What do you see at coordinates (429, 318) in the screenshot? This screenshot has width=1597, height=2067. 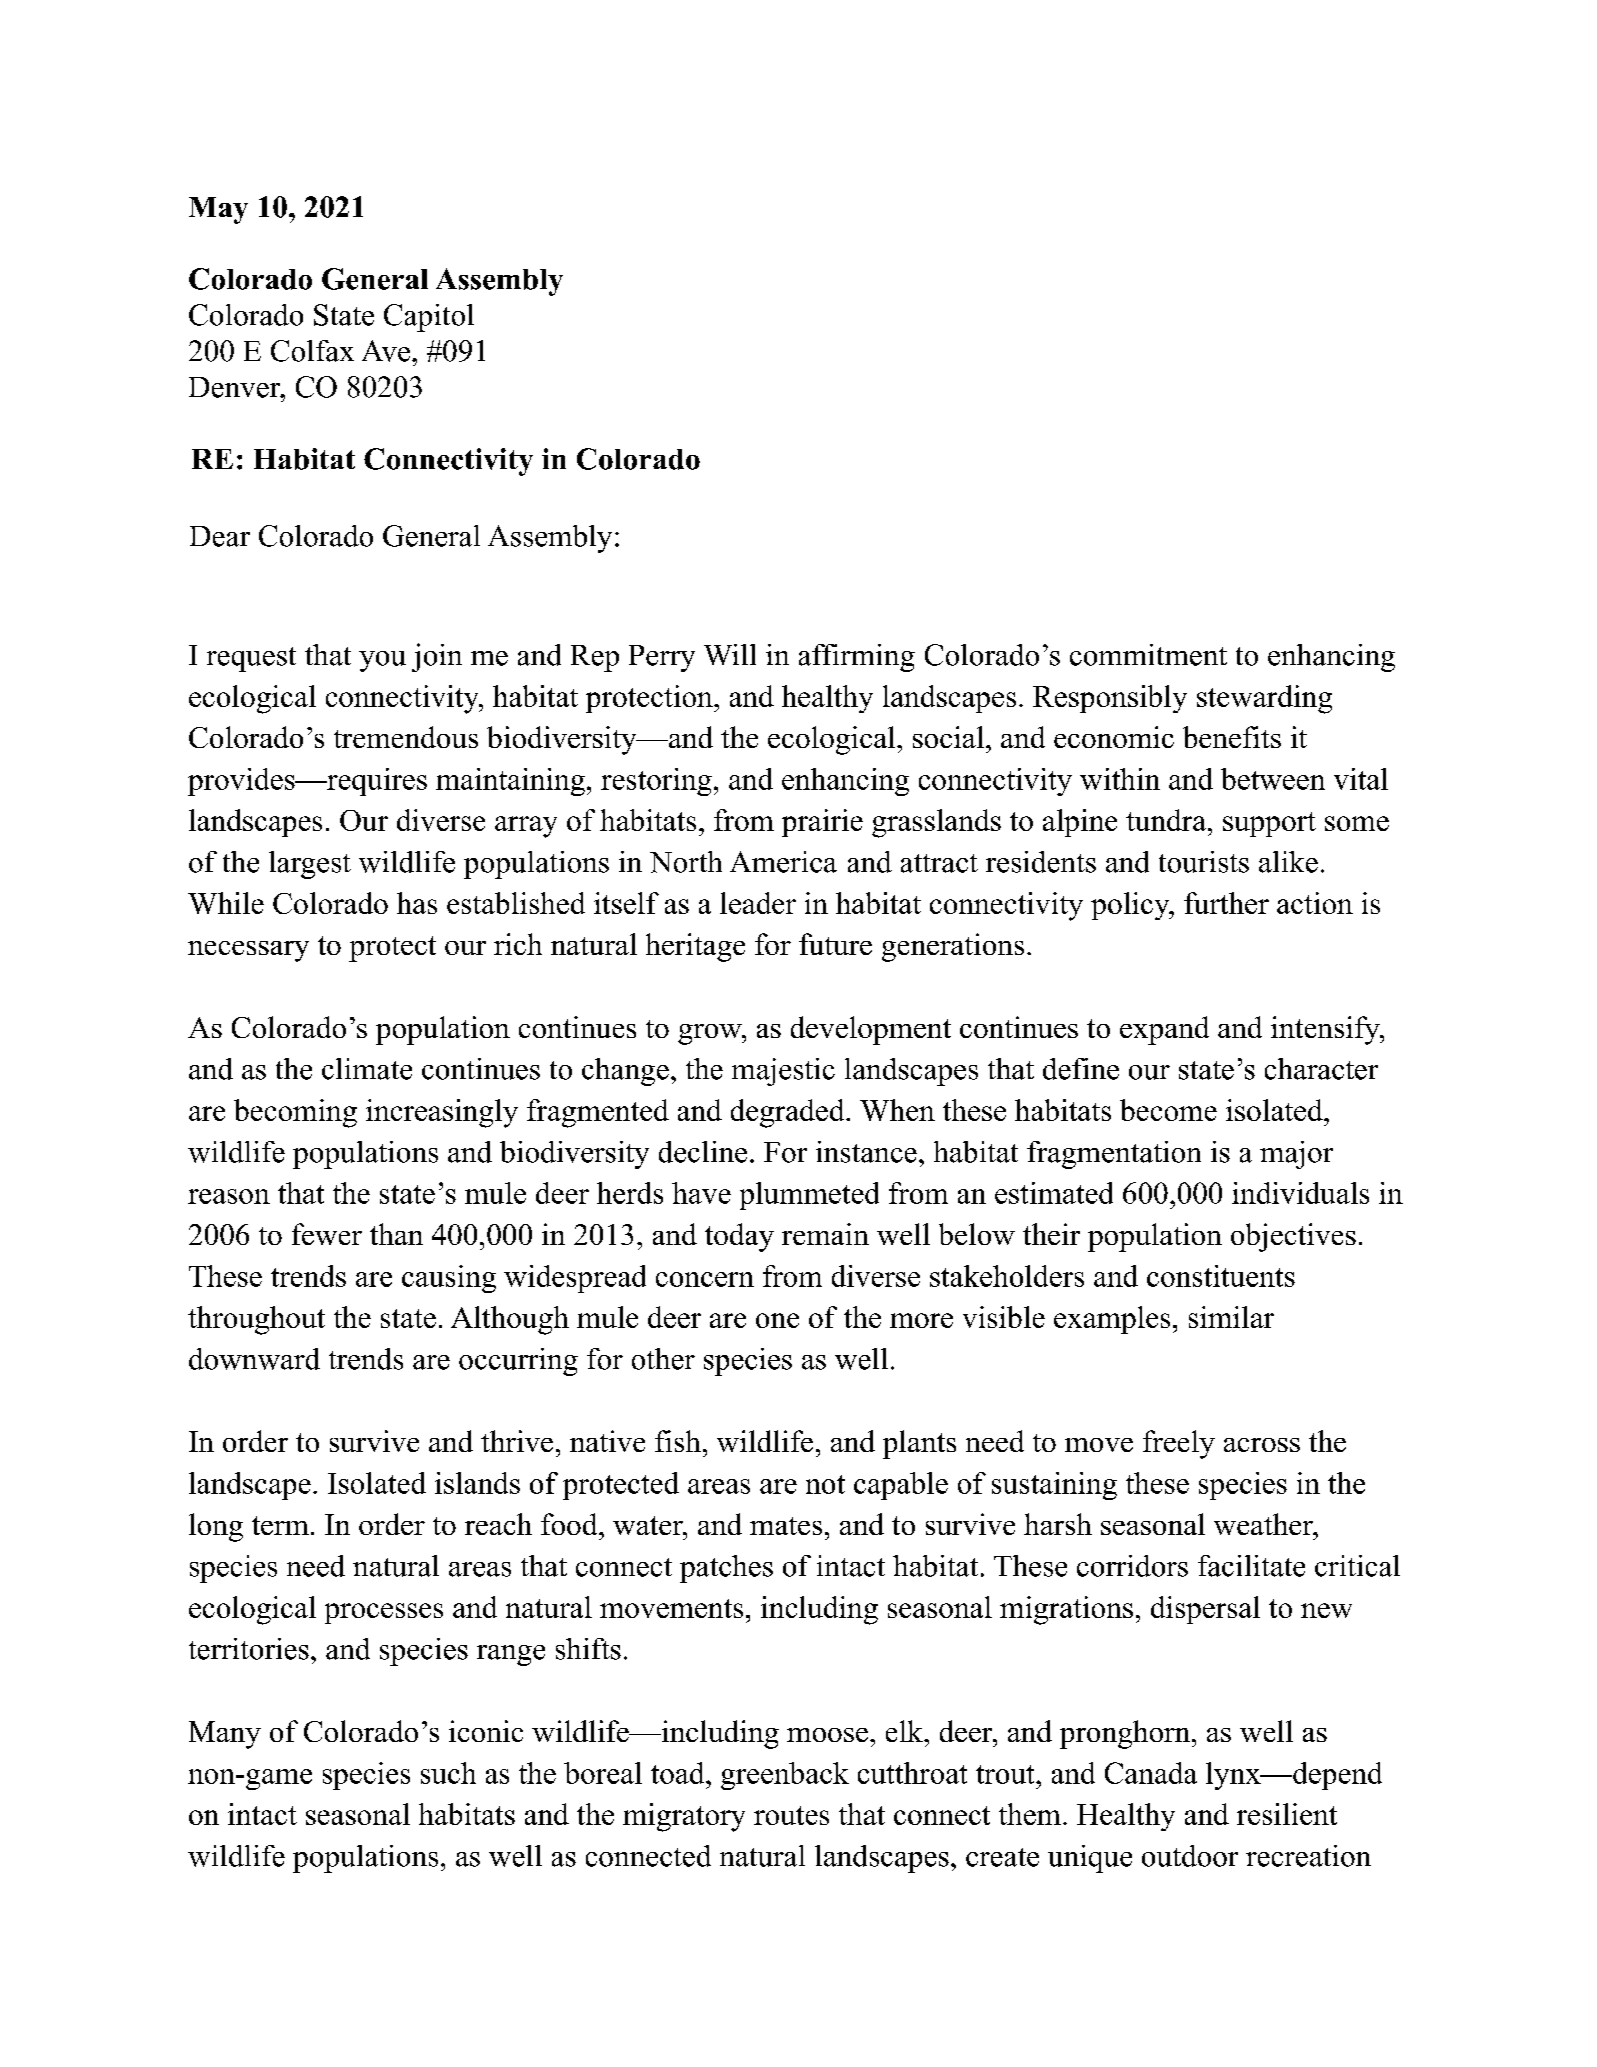 I see `Capitol` at bounding box center [429, 318].
